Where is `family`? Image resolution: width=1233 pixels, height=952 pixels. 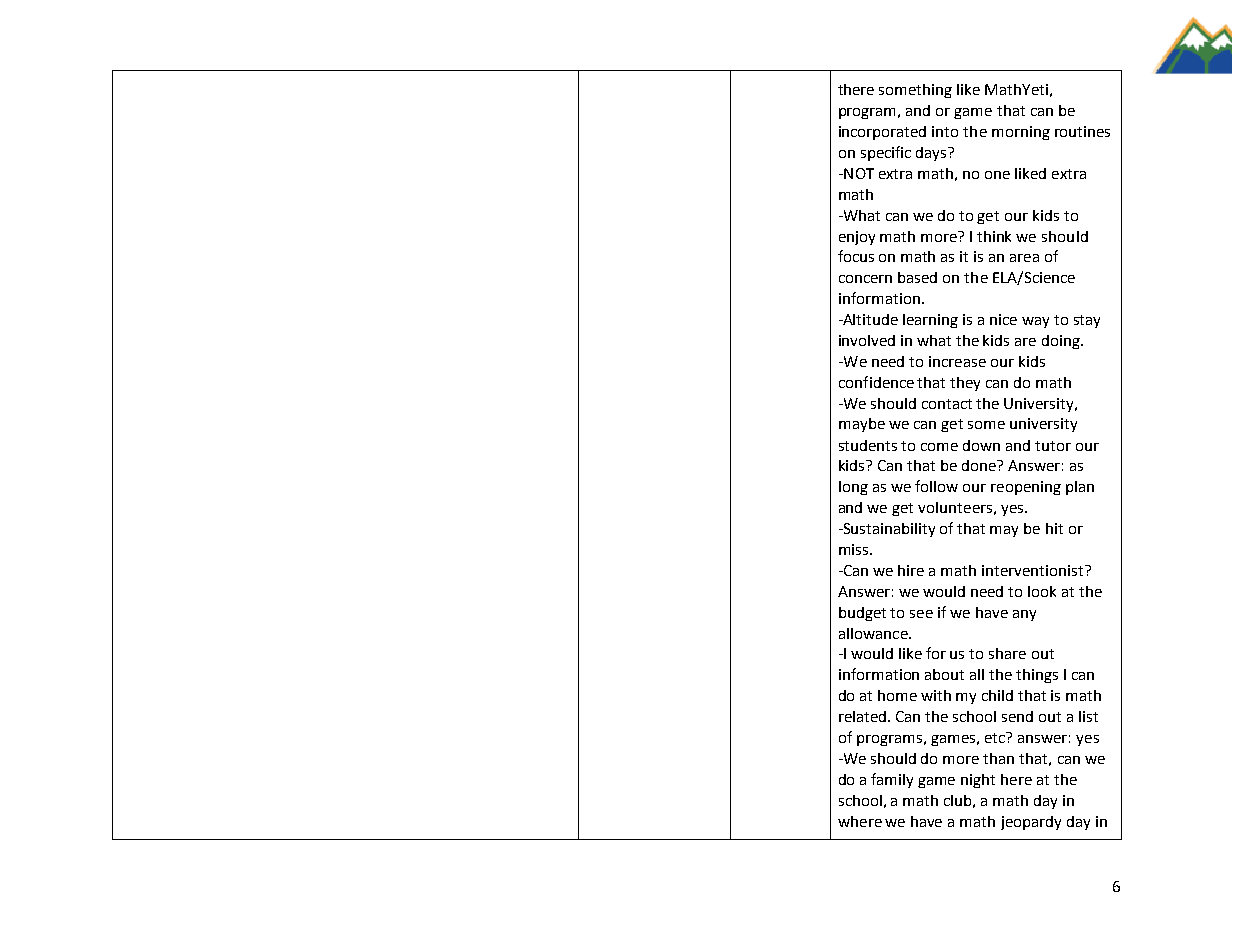 family is located at coordinates (892, 780).
